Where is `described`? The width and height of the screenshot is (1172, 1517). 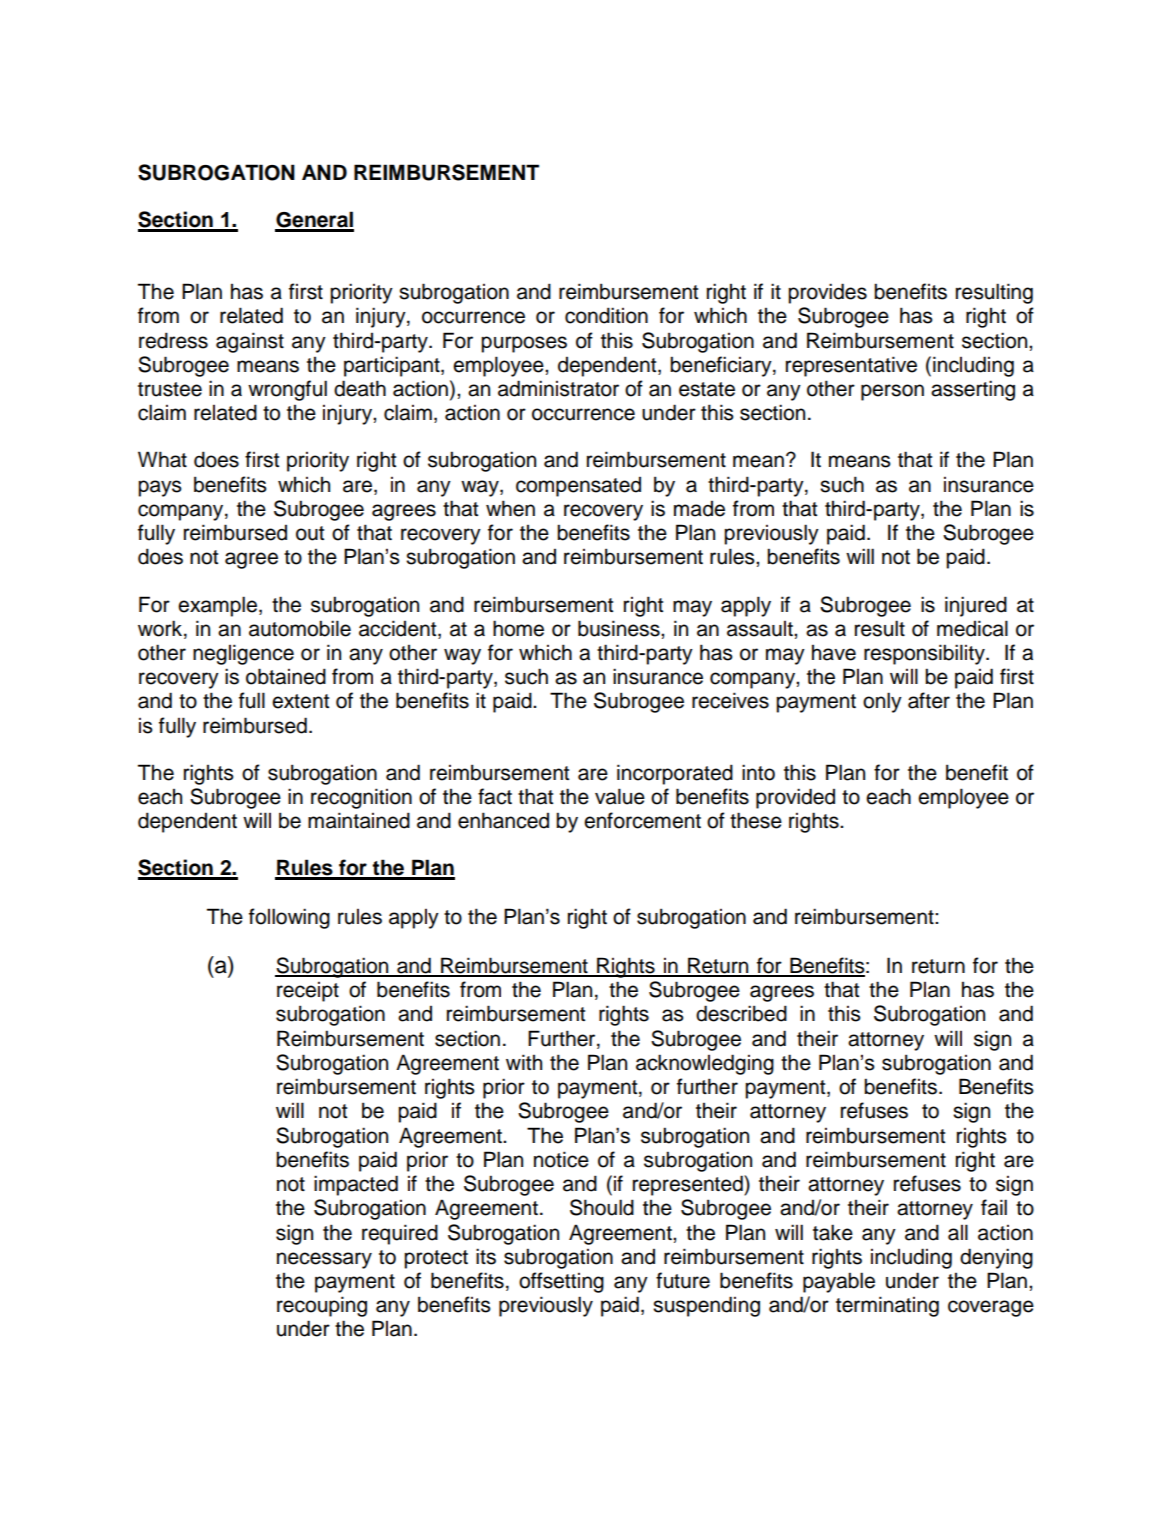 described is located at coordinates (741, 1013).
